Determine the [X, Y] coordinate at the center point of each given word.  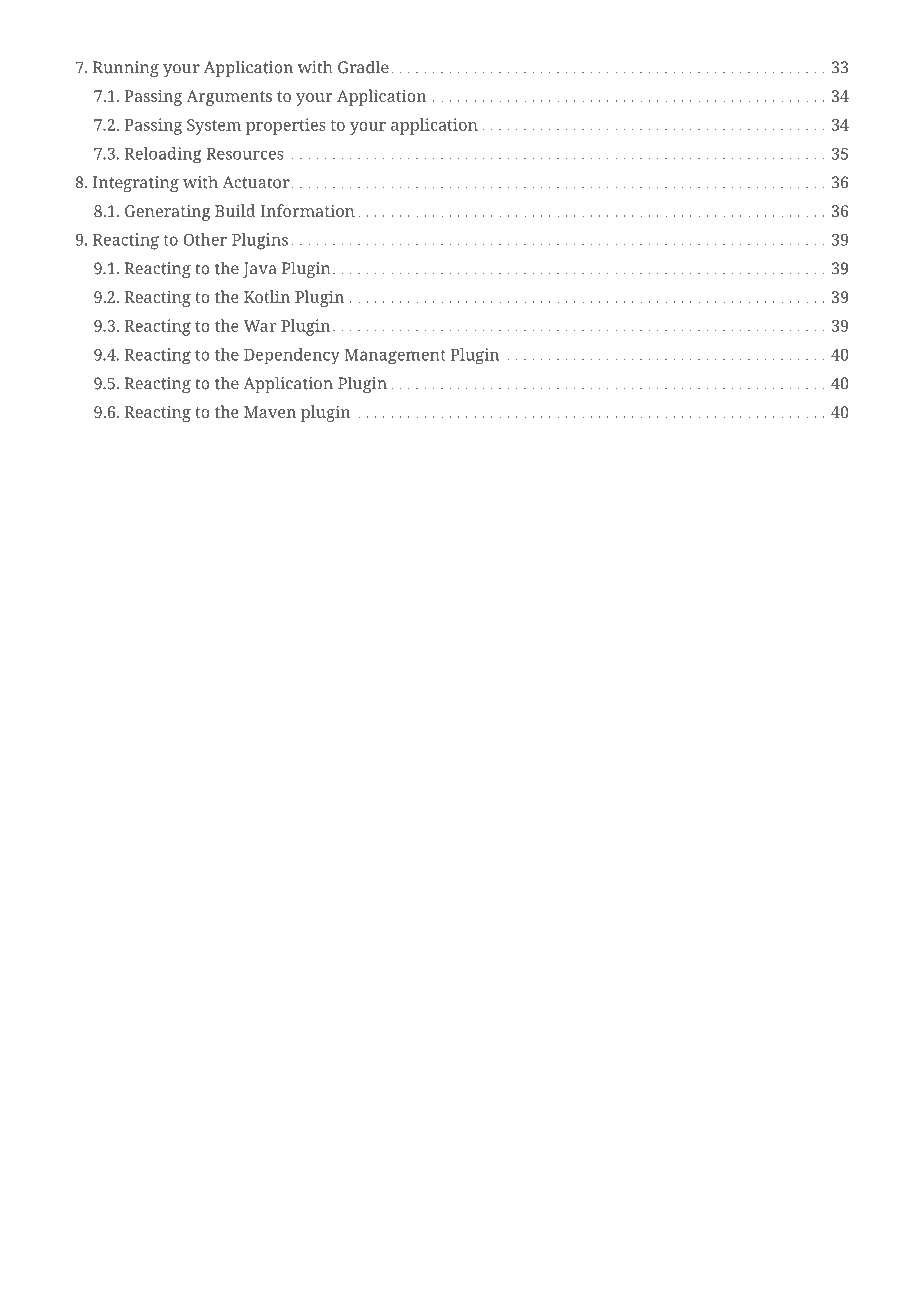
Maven [270, 412]
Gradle [363, 67]
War [260, 326]
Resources [245, 154]
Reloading [163, 155]
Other [205, 239]
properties [286, 126]
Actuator [256, 182]
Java [259, 270]
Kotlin [267, 296]
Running [126, 69]
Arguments [229, 98]
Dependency [292, 356]
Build [235, 210]
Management [395, 356]
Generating [168, 212]
